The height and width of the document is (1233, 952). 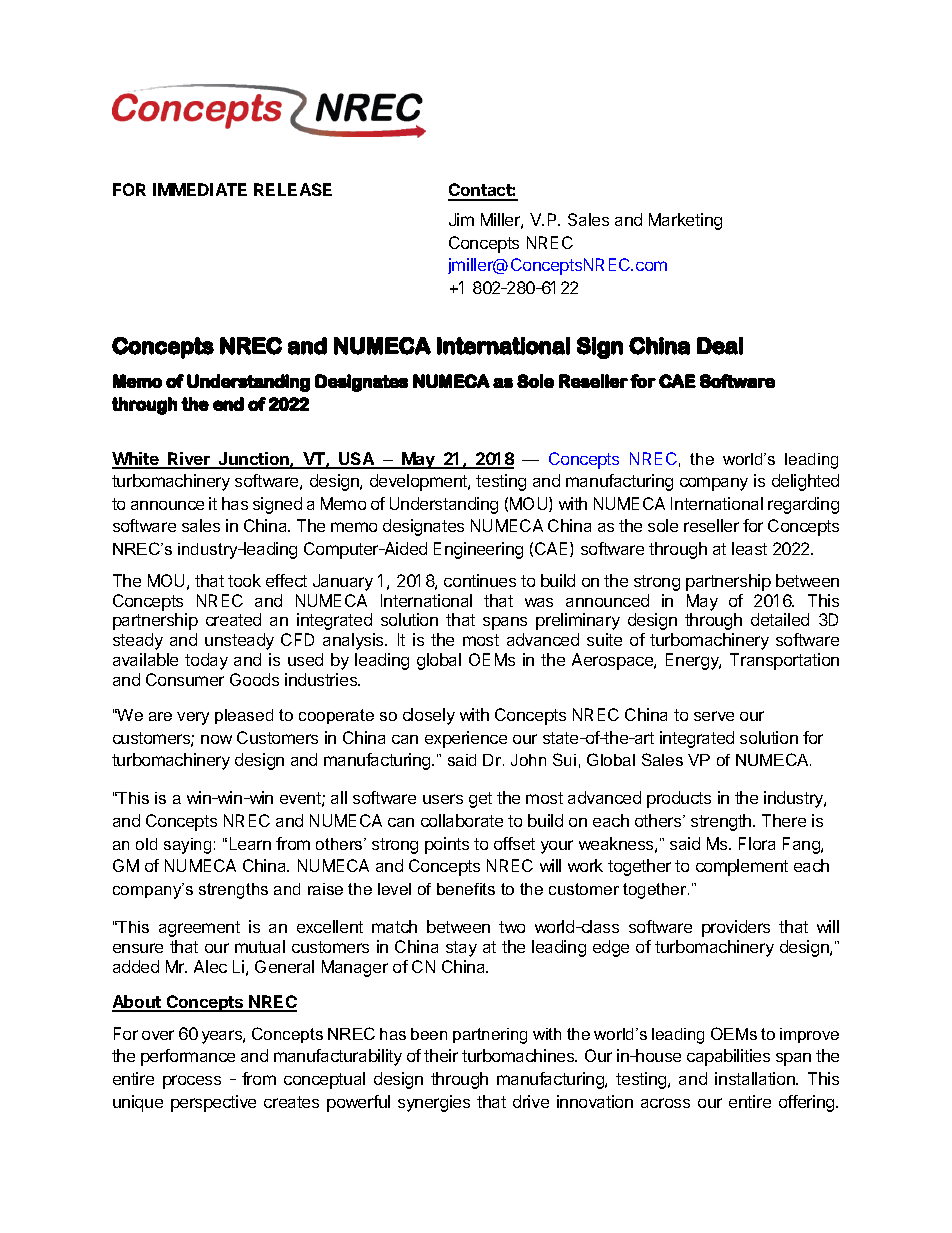 I want to click on was, so click(x=539, y=602).
